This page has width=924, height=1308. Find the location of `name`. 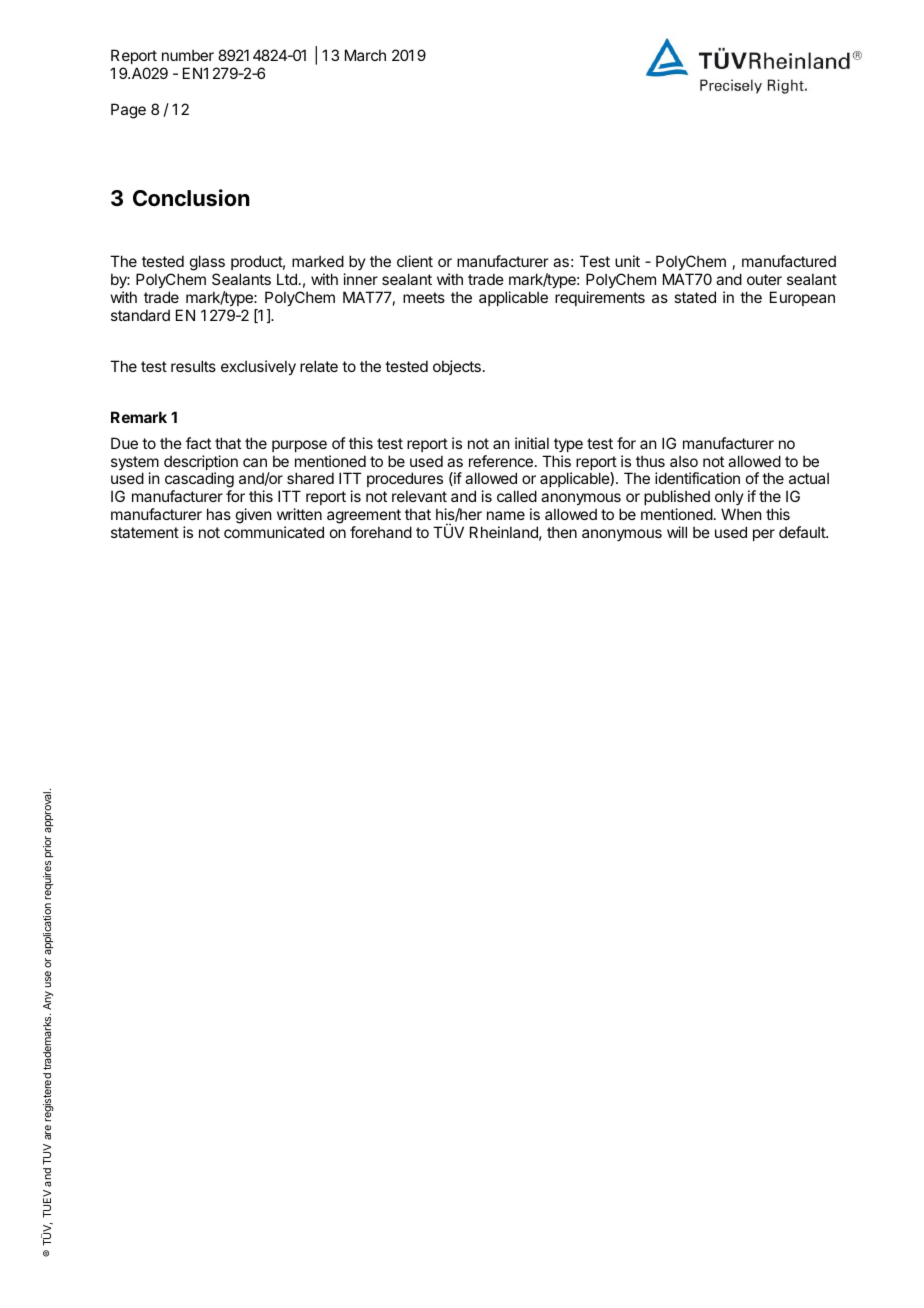

name is located at coordinates (506, 515).
